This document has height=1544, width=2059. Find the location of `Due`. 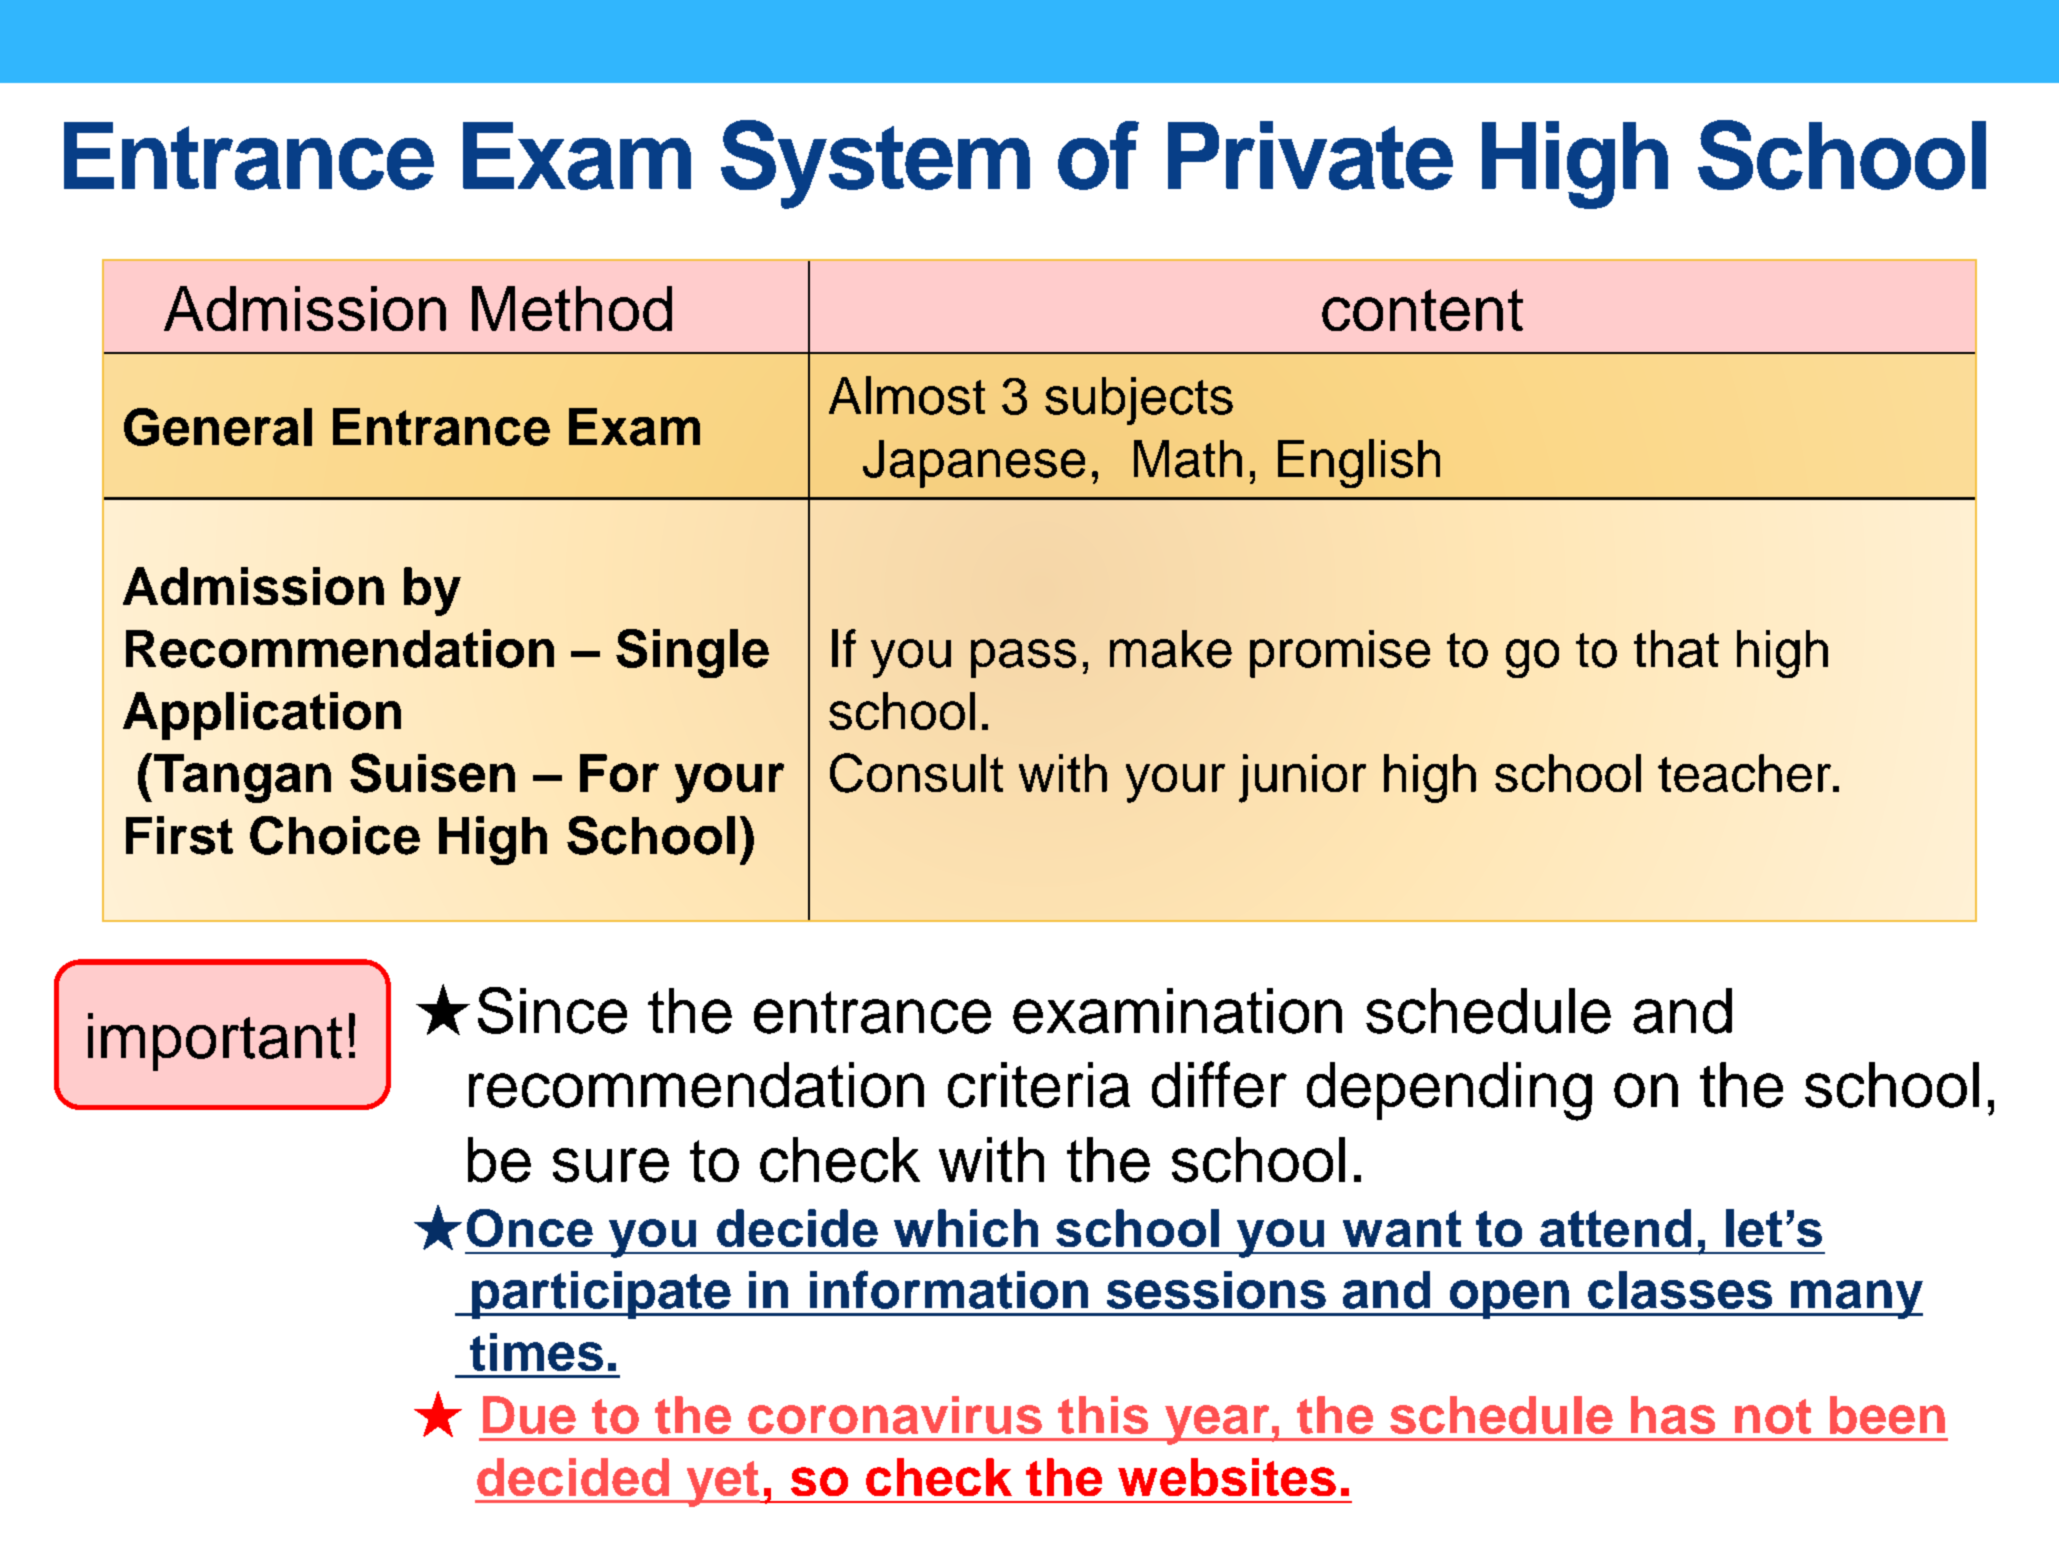

Due is located at coordinates (529, 1415).
